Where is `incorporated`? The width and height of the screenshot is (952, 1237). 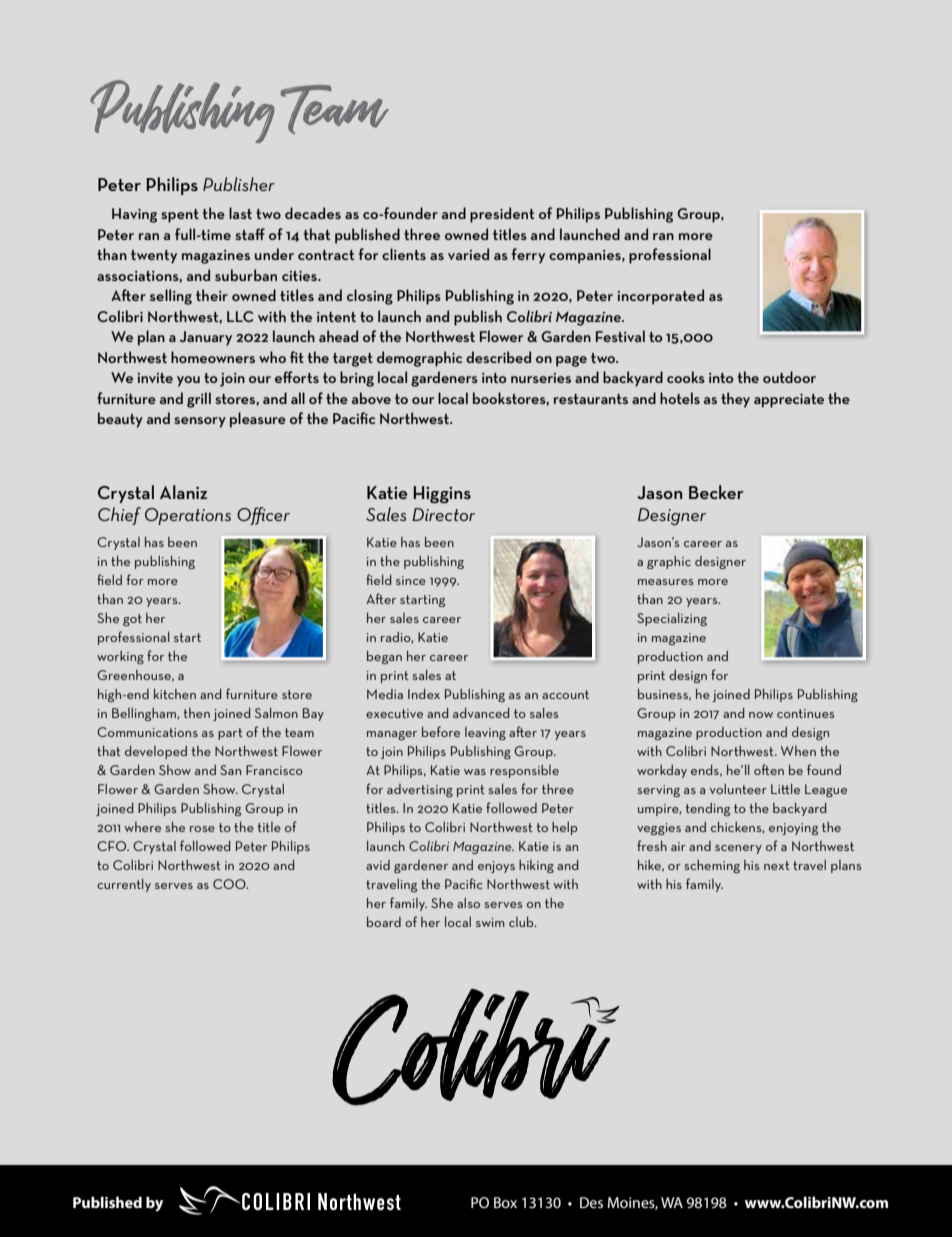 incorporated is located at coordinates (661, 297).
